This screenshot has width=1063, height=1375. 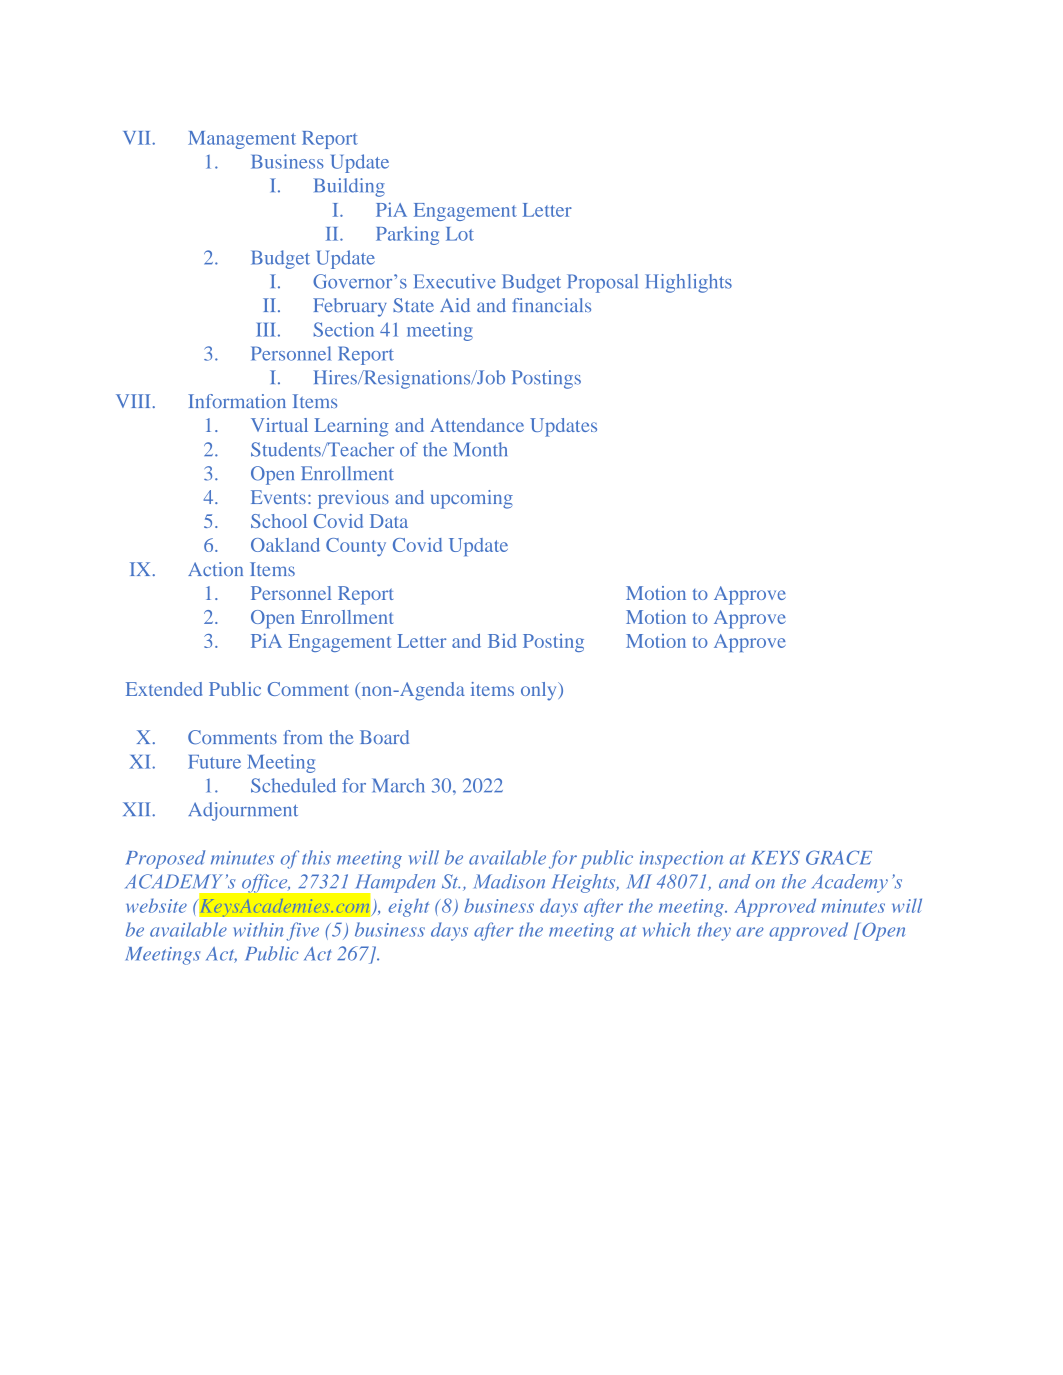 What do you see at coordinates (460, 234) in the screenshot?
I see `Lot` at bounding box center [460, 234].
